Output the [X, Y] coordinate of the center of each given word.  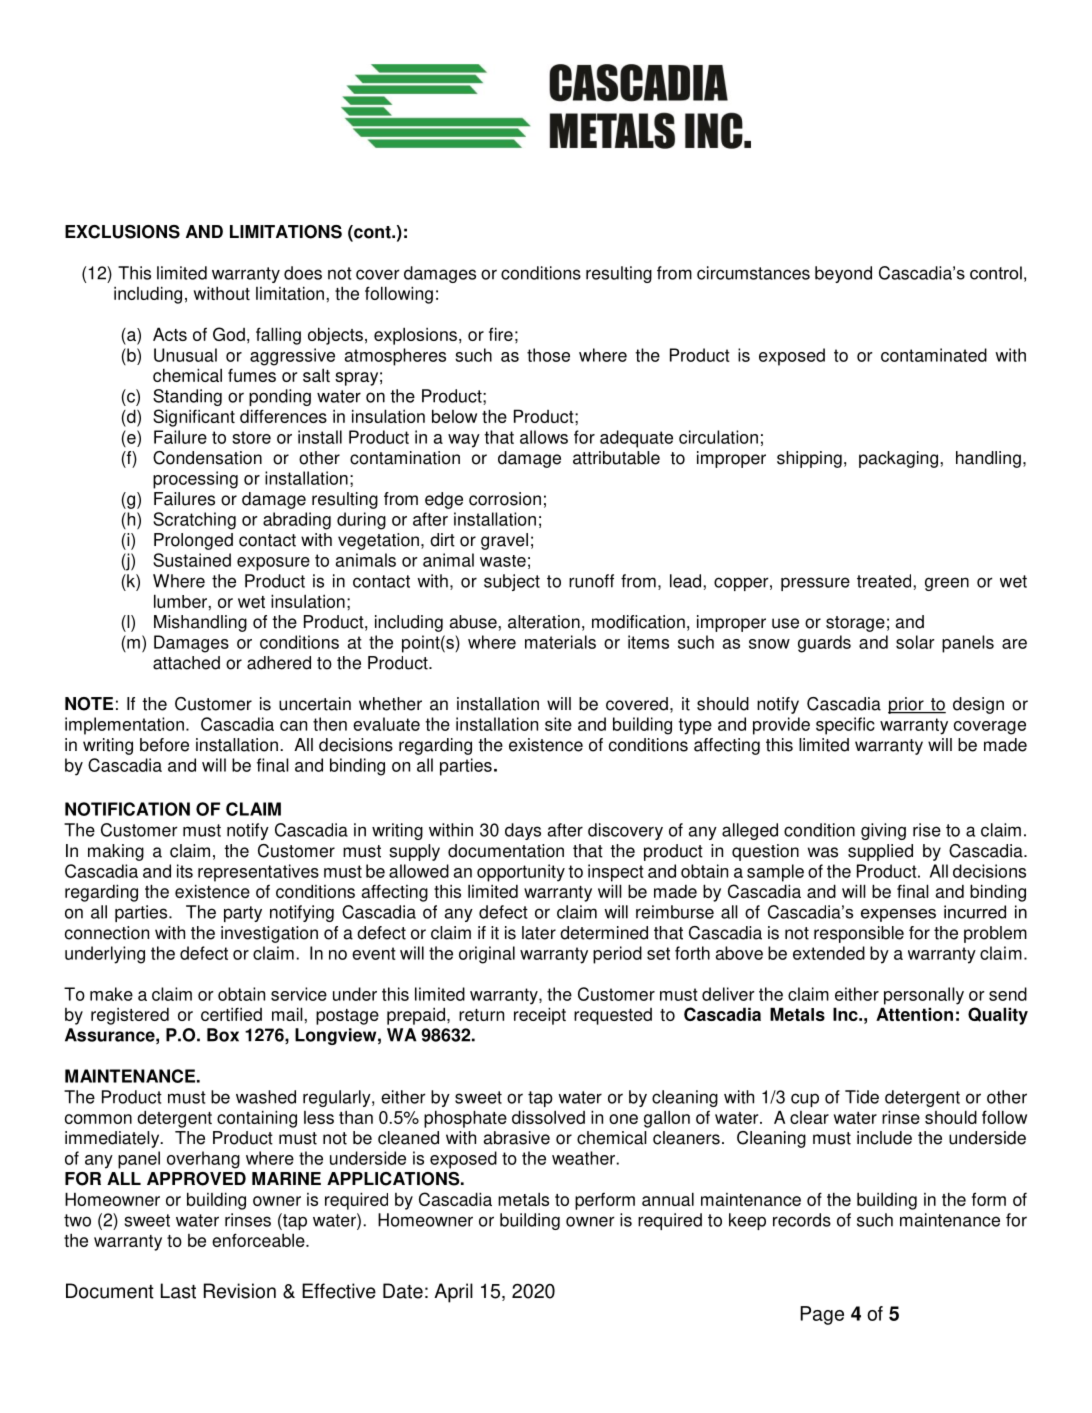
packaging [900, 459]
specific [845, 726]
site [558, 724]
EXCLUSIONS [122, 232]
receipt [540, 1016]
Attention [914, 1014]
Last [178, 1291]
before [164, 745]
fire [501, 334]
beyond [843, 274]
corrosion [505, 499]
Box [223, 1035]
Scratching [194, 521]
